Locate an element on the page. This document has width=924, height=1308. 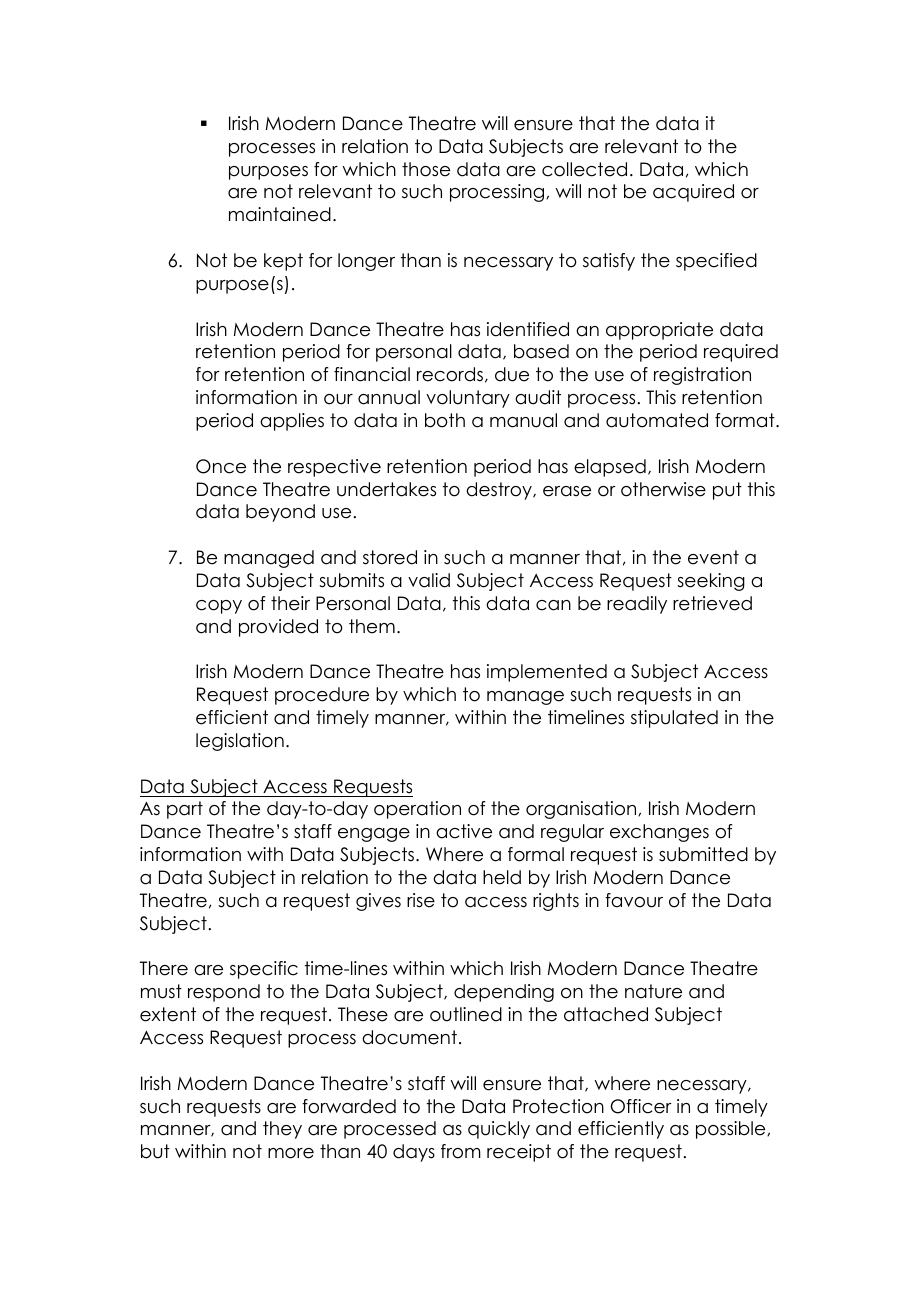
copy is located at coordinates (219, 607).
